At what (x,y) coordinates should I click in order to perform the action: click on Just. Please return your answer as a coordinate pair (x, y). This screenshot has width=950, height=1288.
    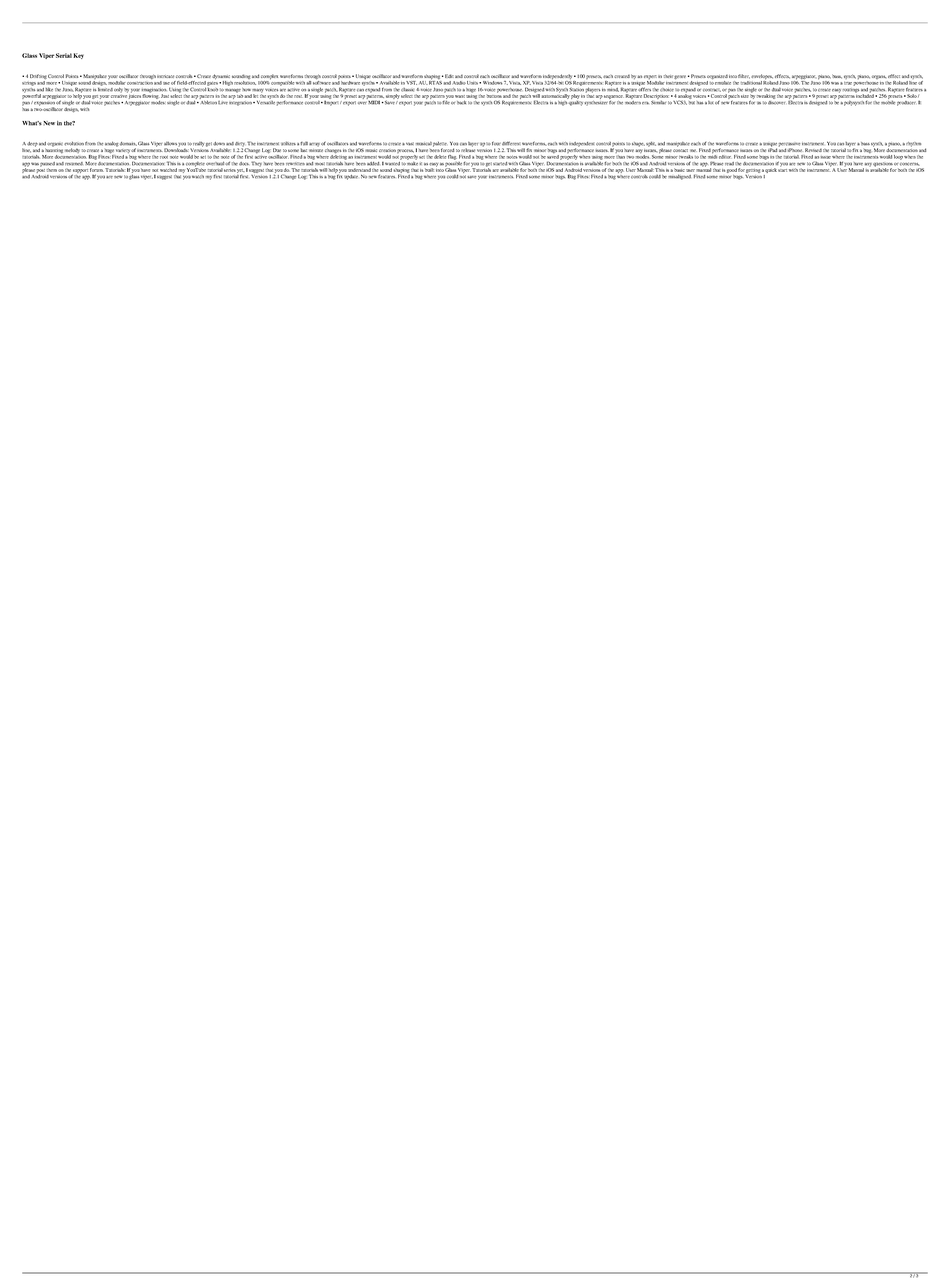
    Looking at the image, I should click on (165, 96).
